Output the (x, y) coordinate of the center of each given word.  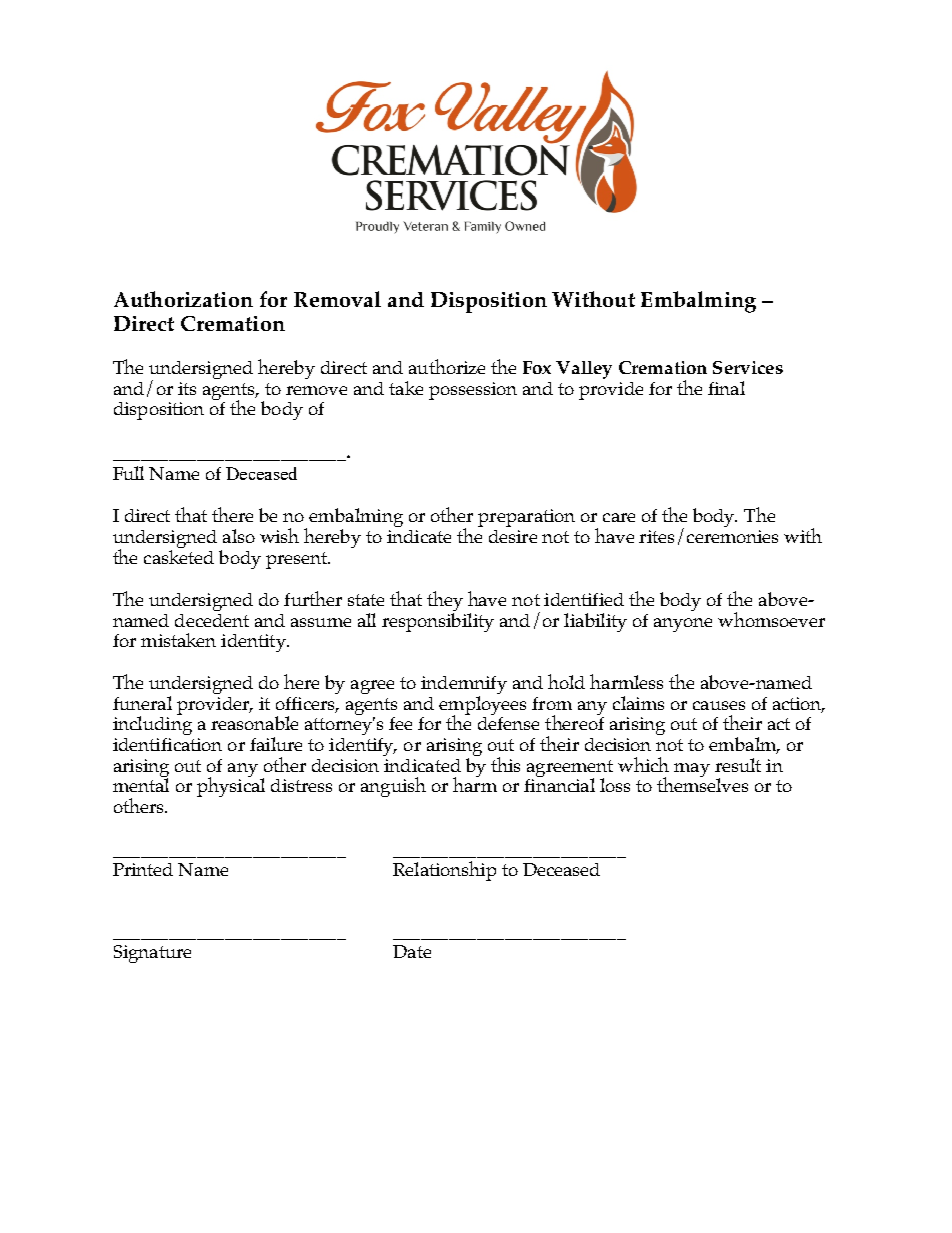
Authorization (183, 299)
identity (254, 643)
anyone (683, 625)
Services (748, 367)
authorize (447, 366)
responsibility (438, 622)
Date (412, 951)
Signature (152, 954)
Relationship (444, 871)
